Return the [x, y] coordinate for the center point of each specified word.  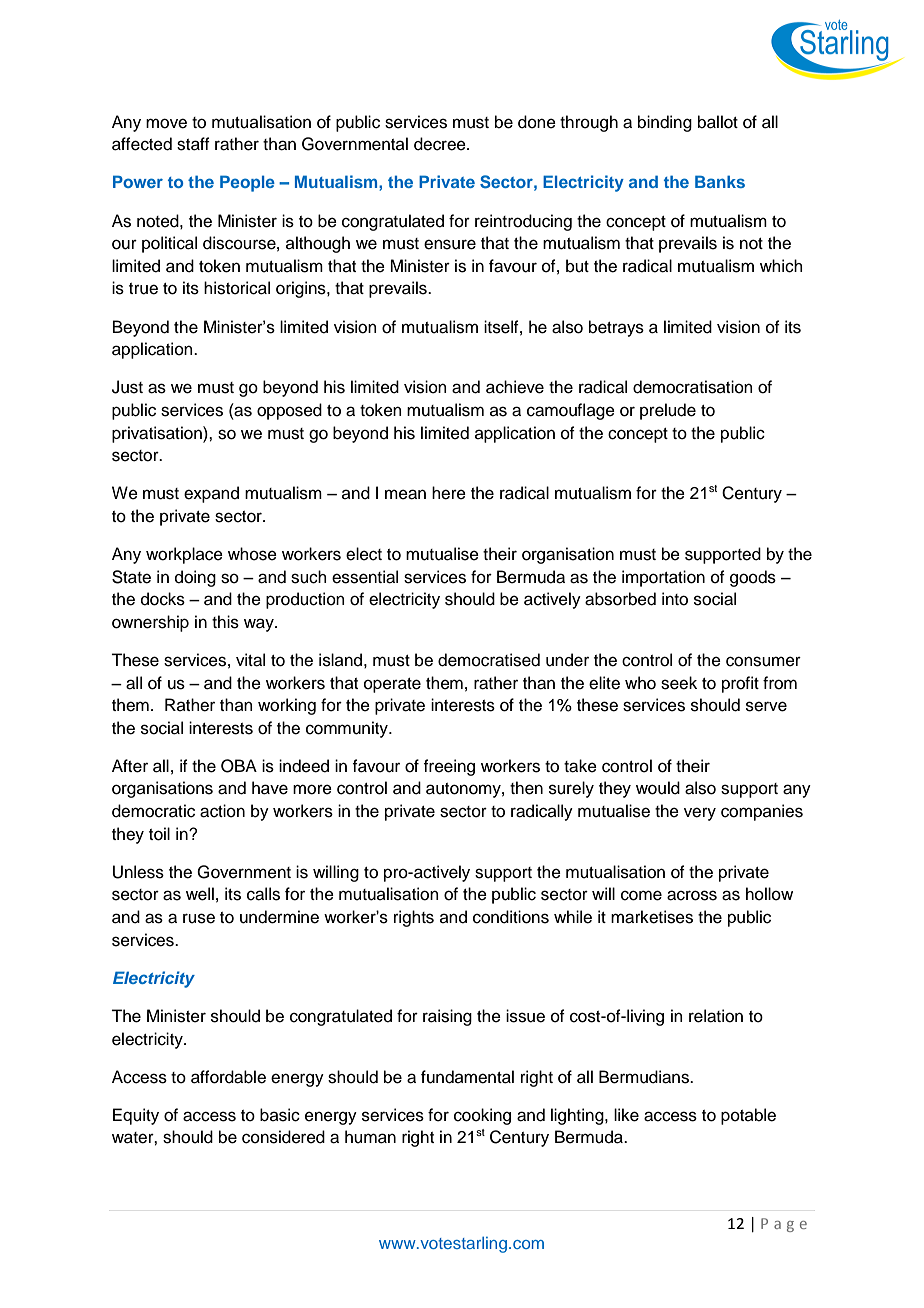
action [222, 811]
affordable [228, 1077]
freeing [449, 767]
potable [748, 1116]
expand [211, 494]
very [700, 814]
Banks [720, 181]
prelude [668, 411]
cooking [482, 1116]
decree [441, 144]
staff [193, 144]
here [449, 493]
